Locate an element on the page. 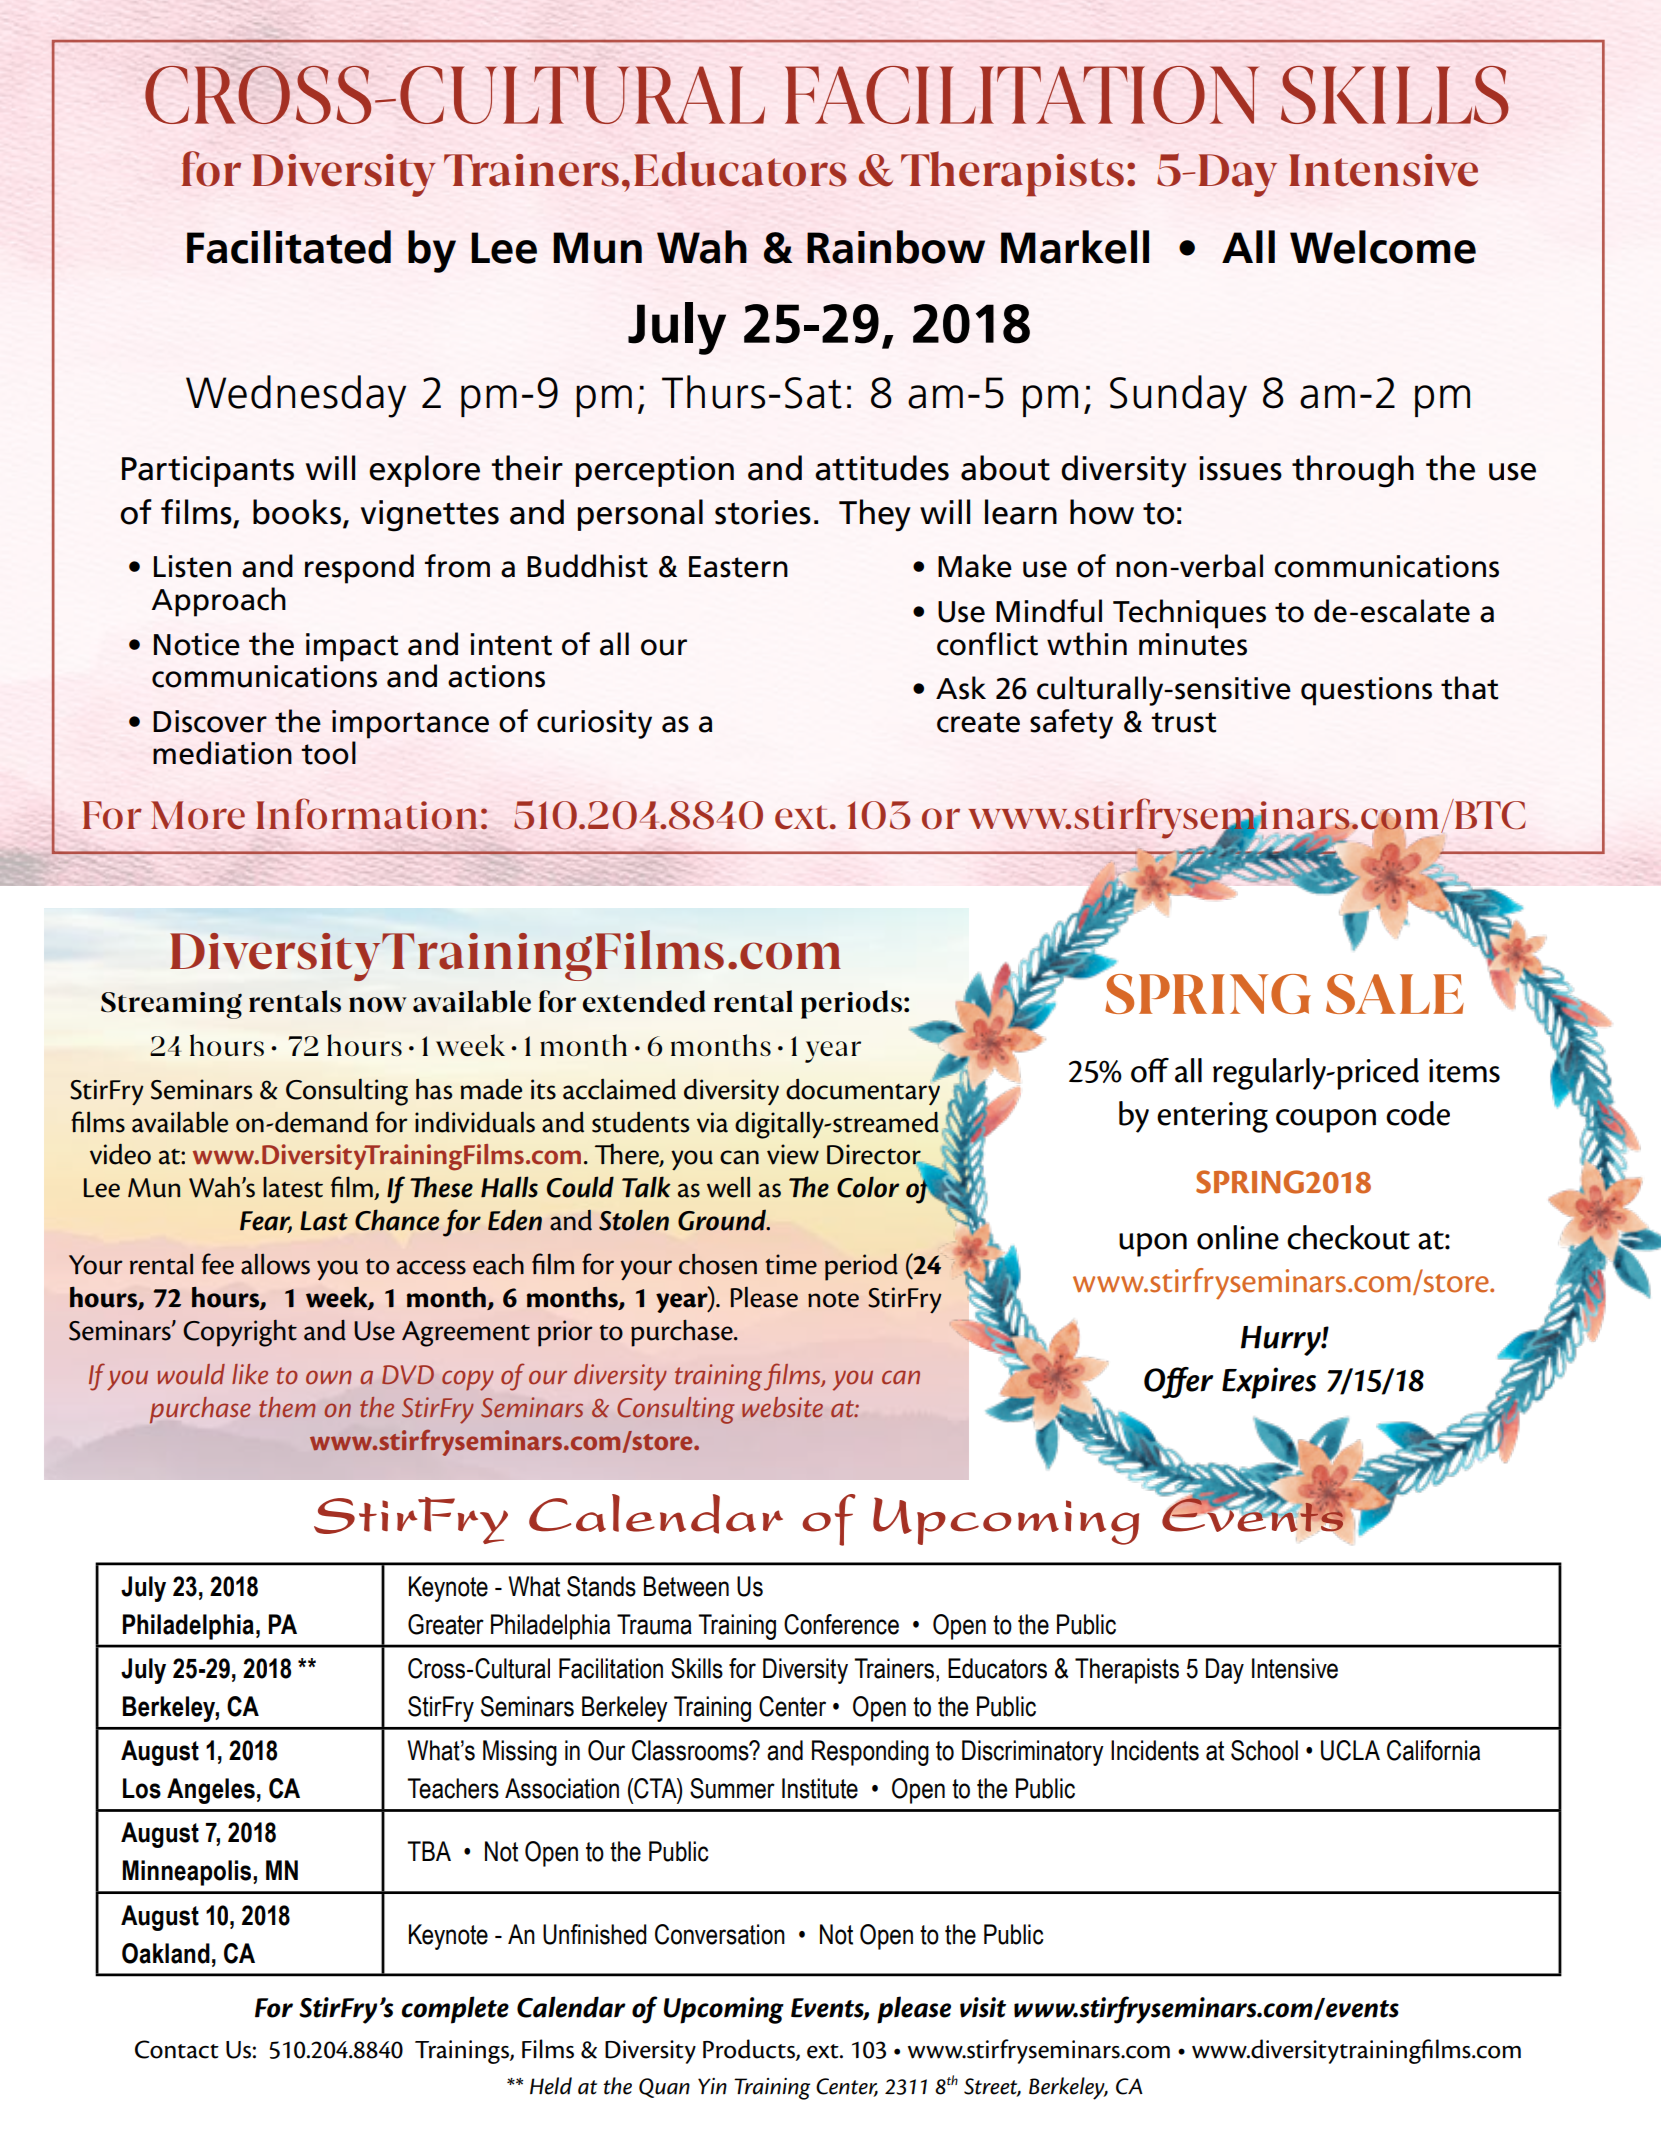  Contact is located at coordinates (177, 2049).
